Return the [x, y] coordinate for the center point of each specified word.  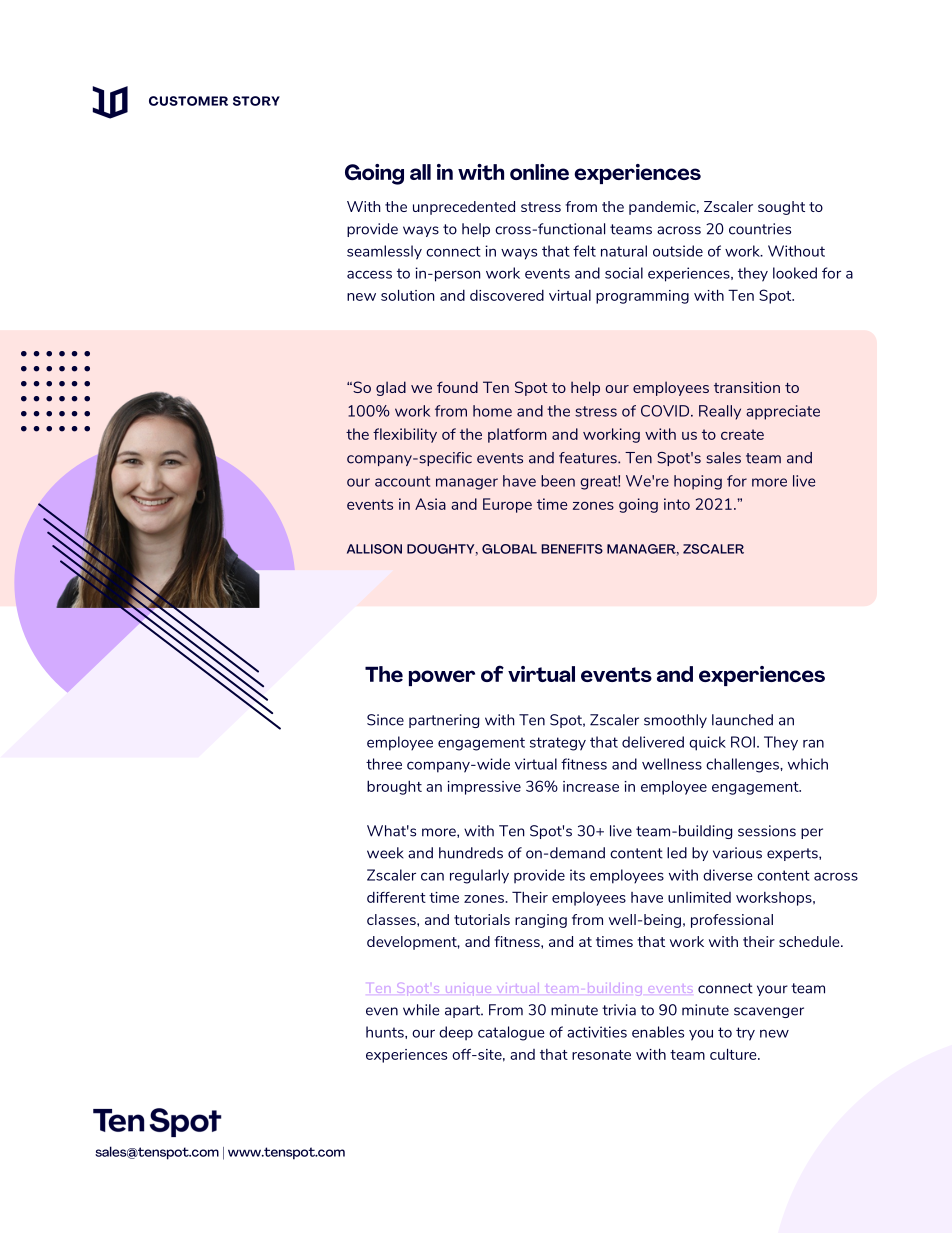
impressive [484, 788]
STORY [256, 101]
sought [781, 208]
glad [391, 388]
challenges [743, 765]
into [677, 504]
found [457, 387]
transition [747, 387]
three [384, 764]
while [421, 1010]
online [539, 172]
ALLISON [374, 549]
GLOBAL [509, 549]
